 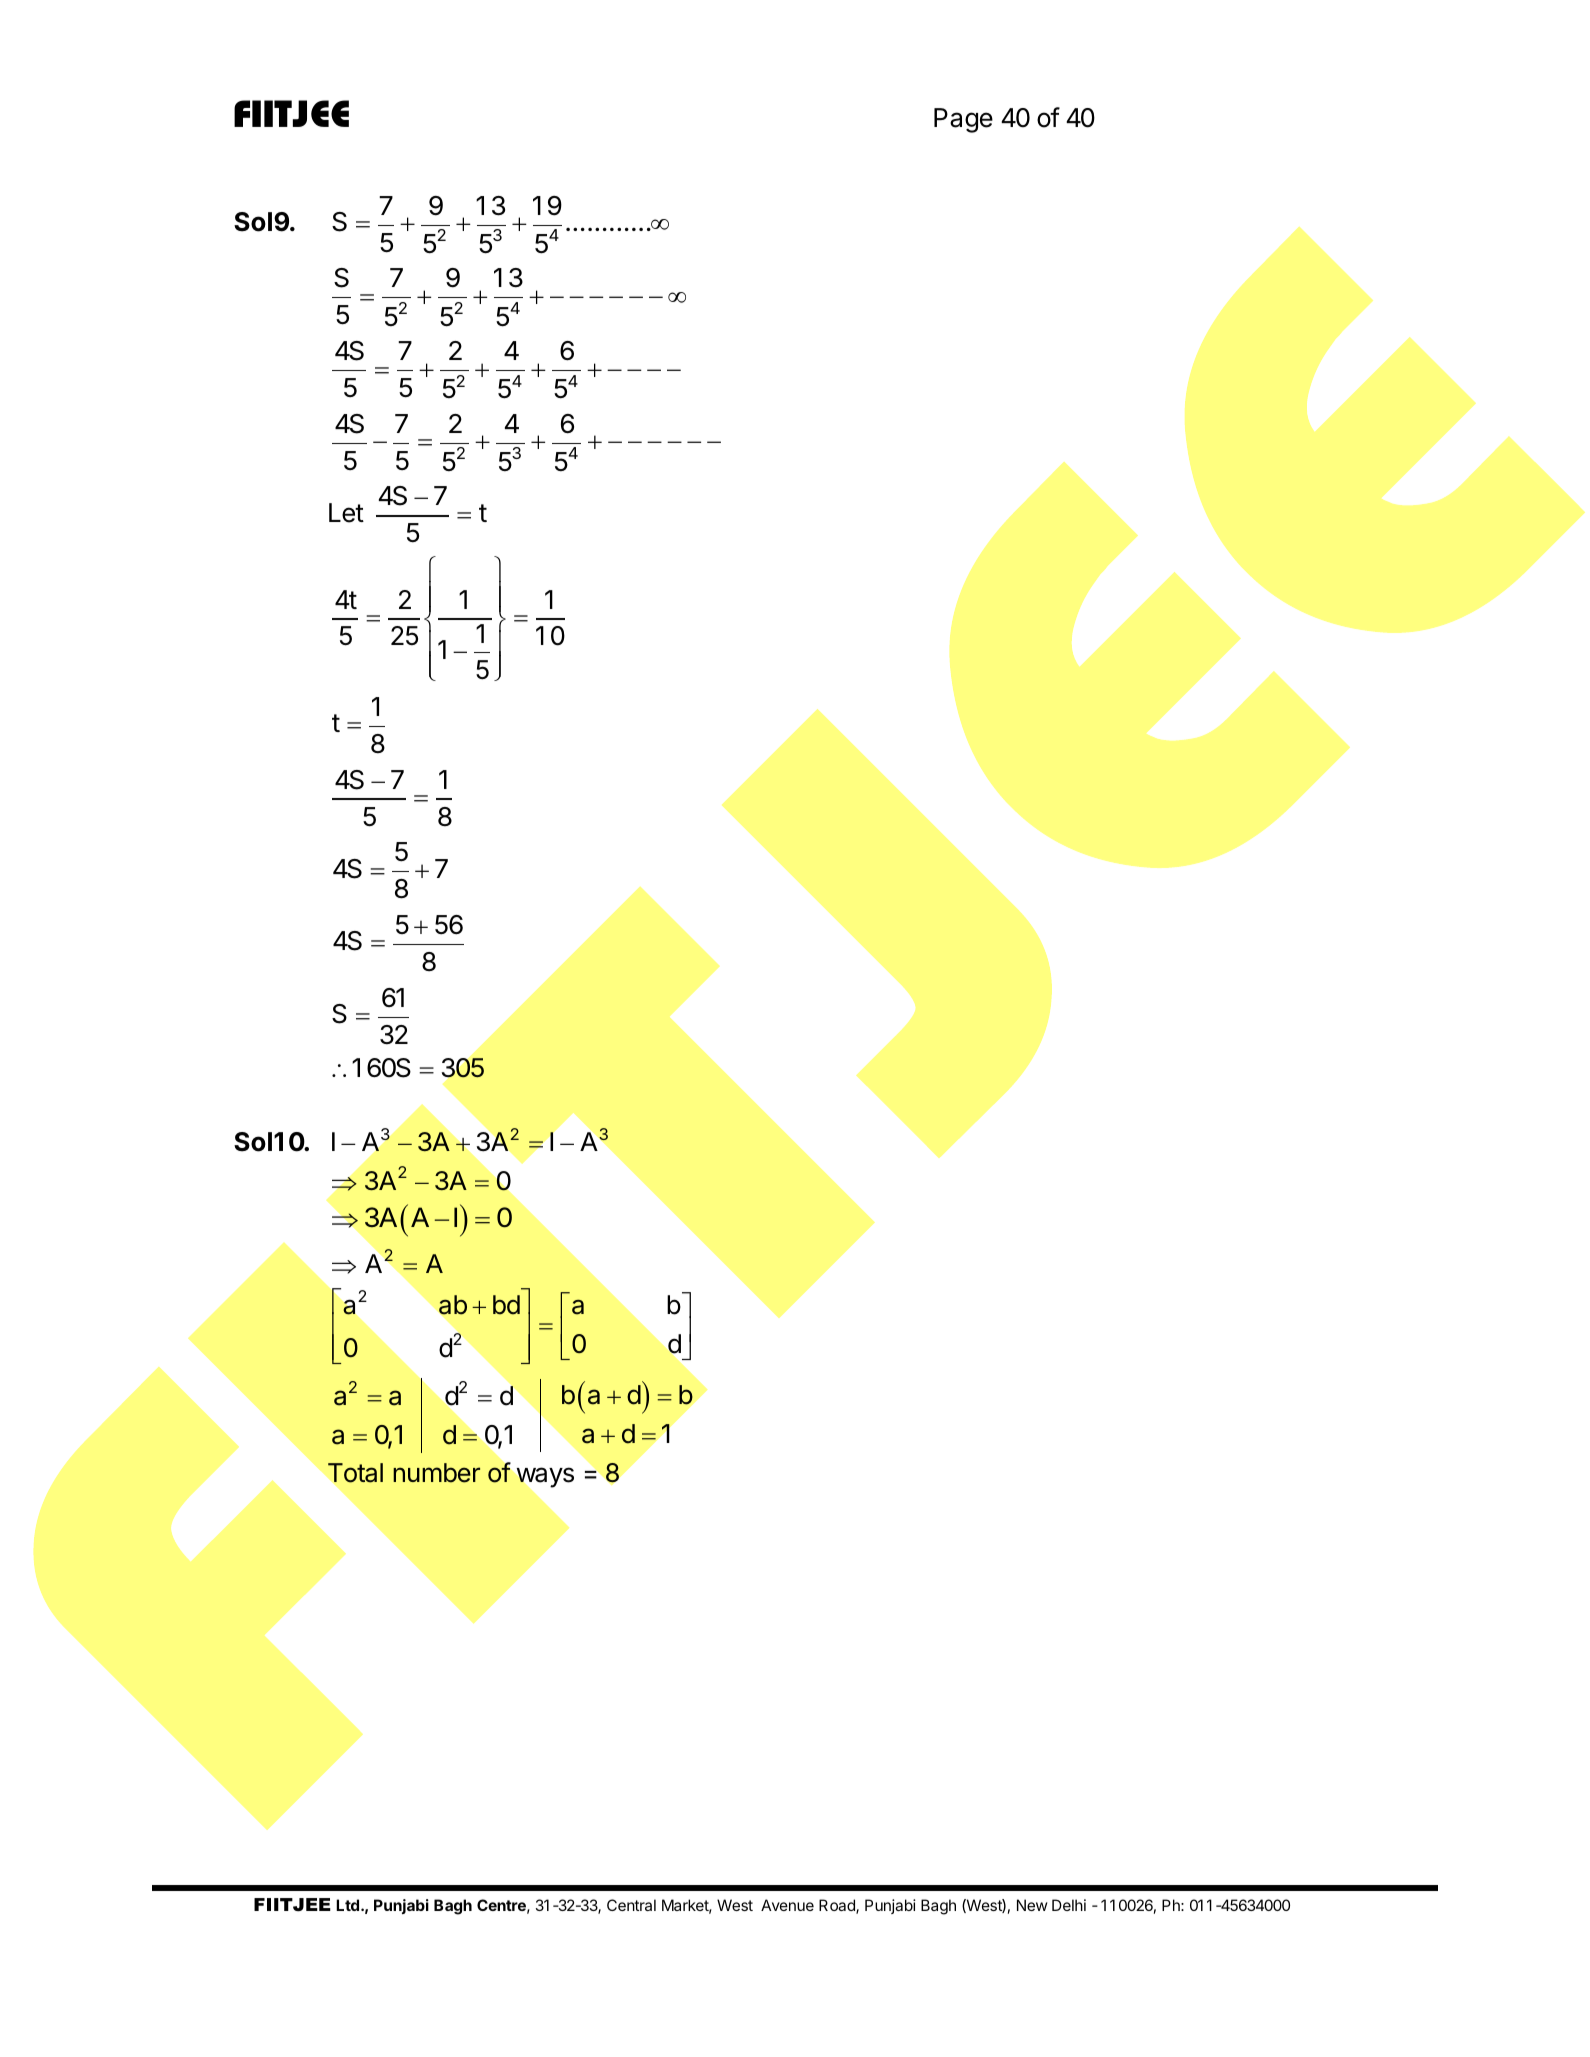 What do you see at coordinates (355, 1473) in the image?
I see `Total` at bounding box center [355, 1473].
